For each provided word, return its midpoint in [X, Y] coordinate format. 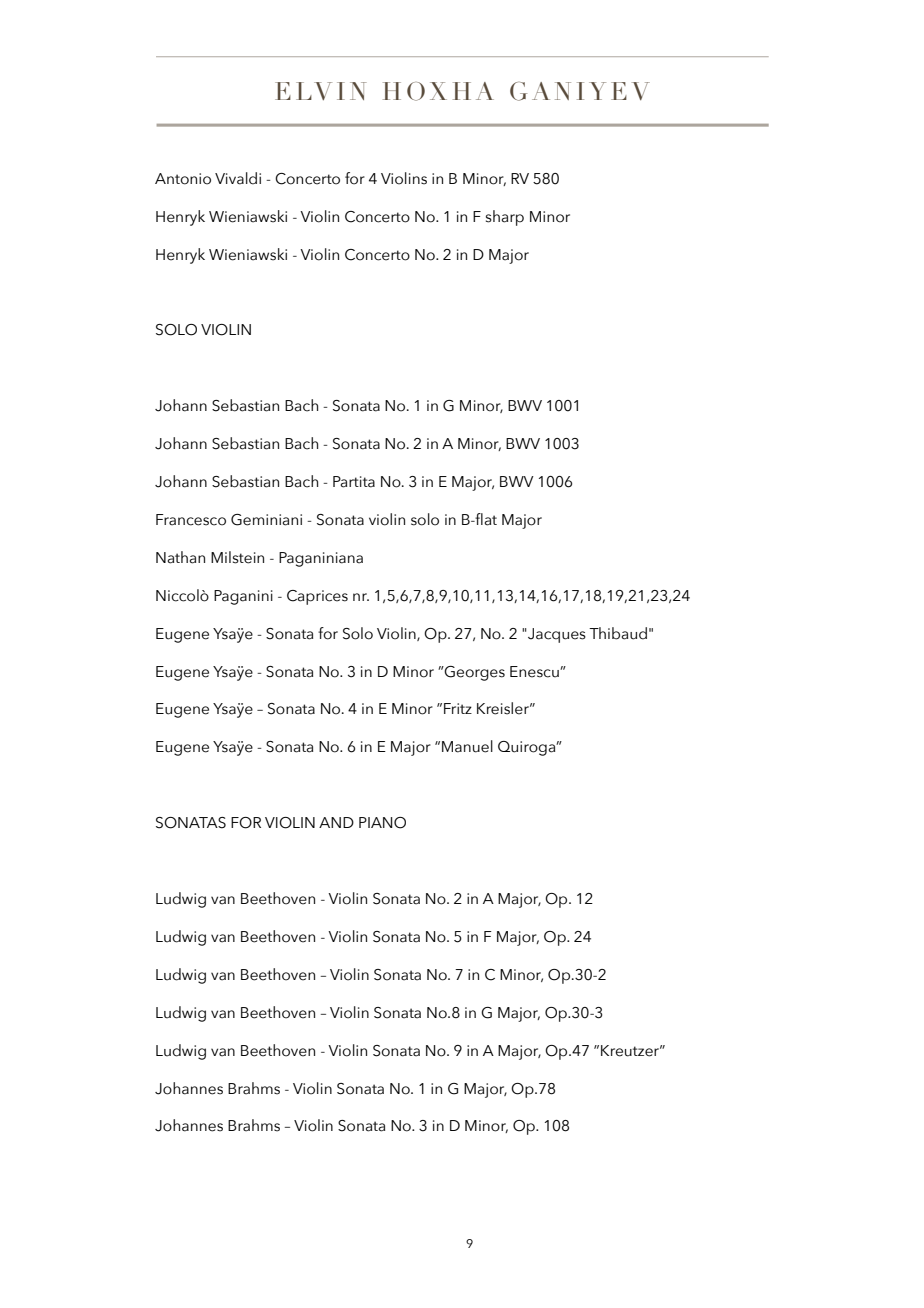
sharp [505, 218]
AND [336, 822]
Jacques [556, 635]
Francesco [191, 520]
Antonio [183, 179]
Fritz [458, 708]
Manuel [467, 746]
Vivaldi [238, 178]
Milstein [237, 557]
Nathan [180, 557]
